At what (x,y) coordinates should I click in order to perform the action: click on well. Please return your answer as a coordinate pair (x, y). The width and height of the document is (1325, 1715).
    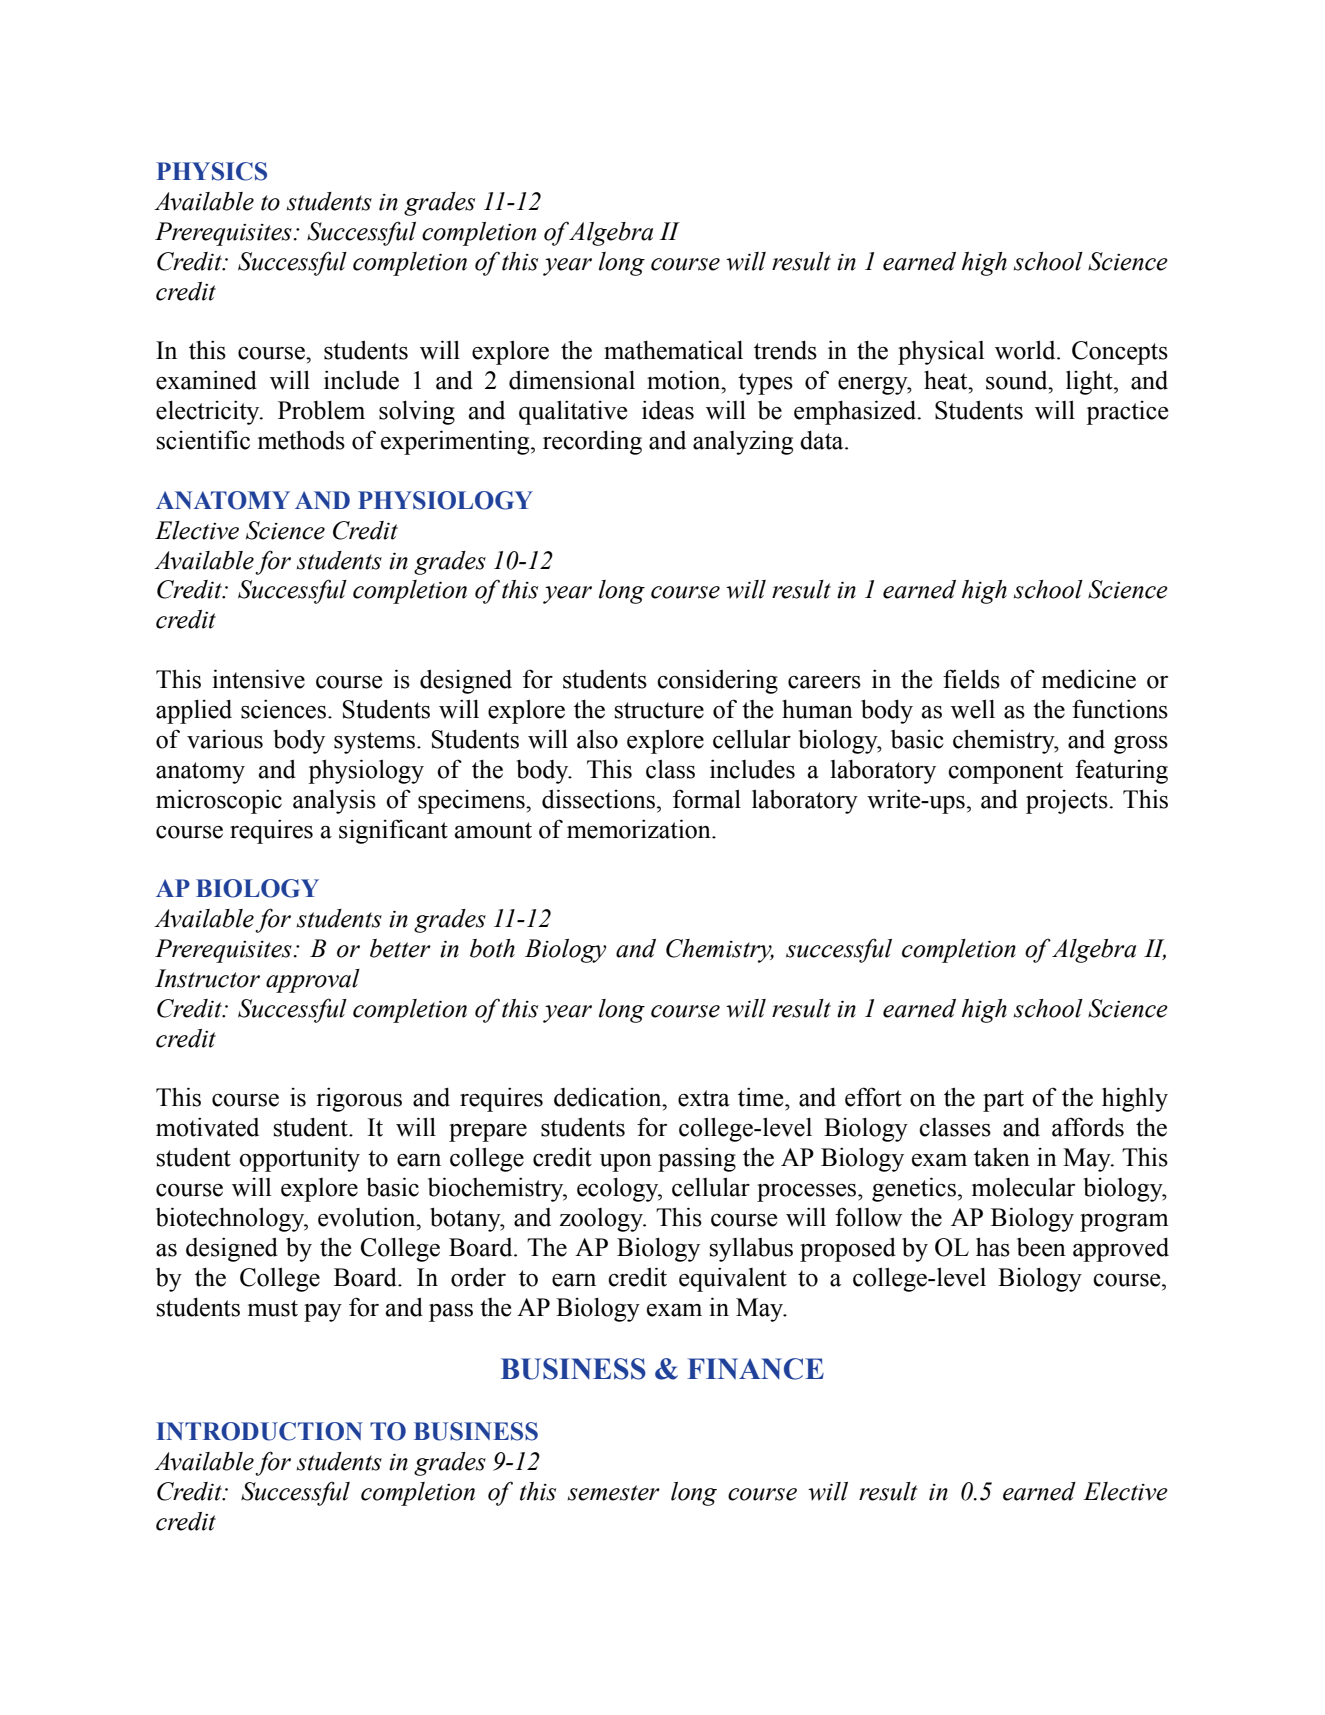
    Looking at the image, I should click on (973, 709).
